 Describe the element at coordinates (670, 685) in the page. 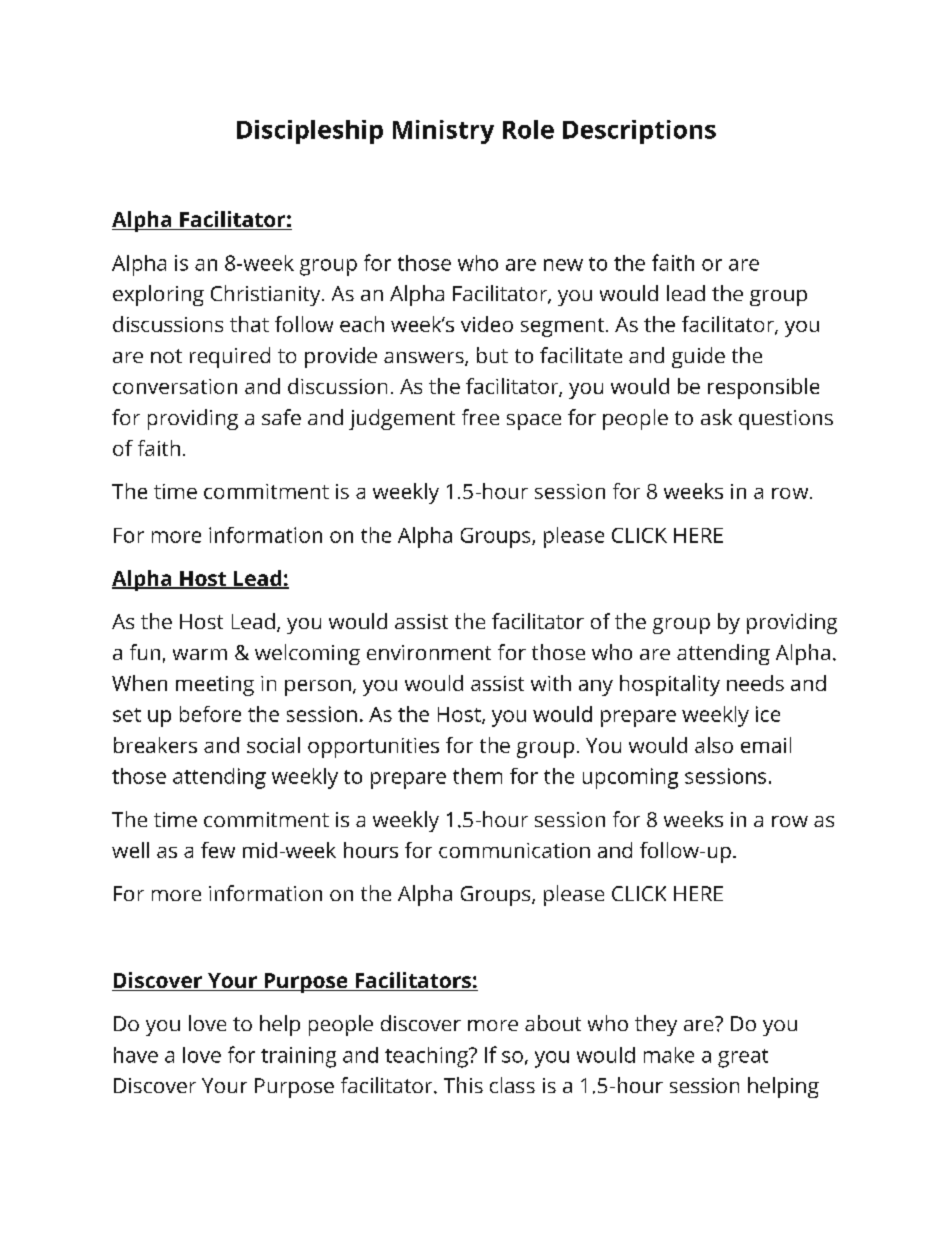

I see `hospitality` at that location.
